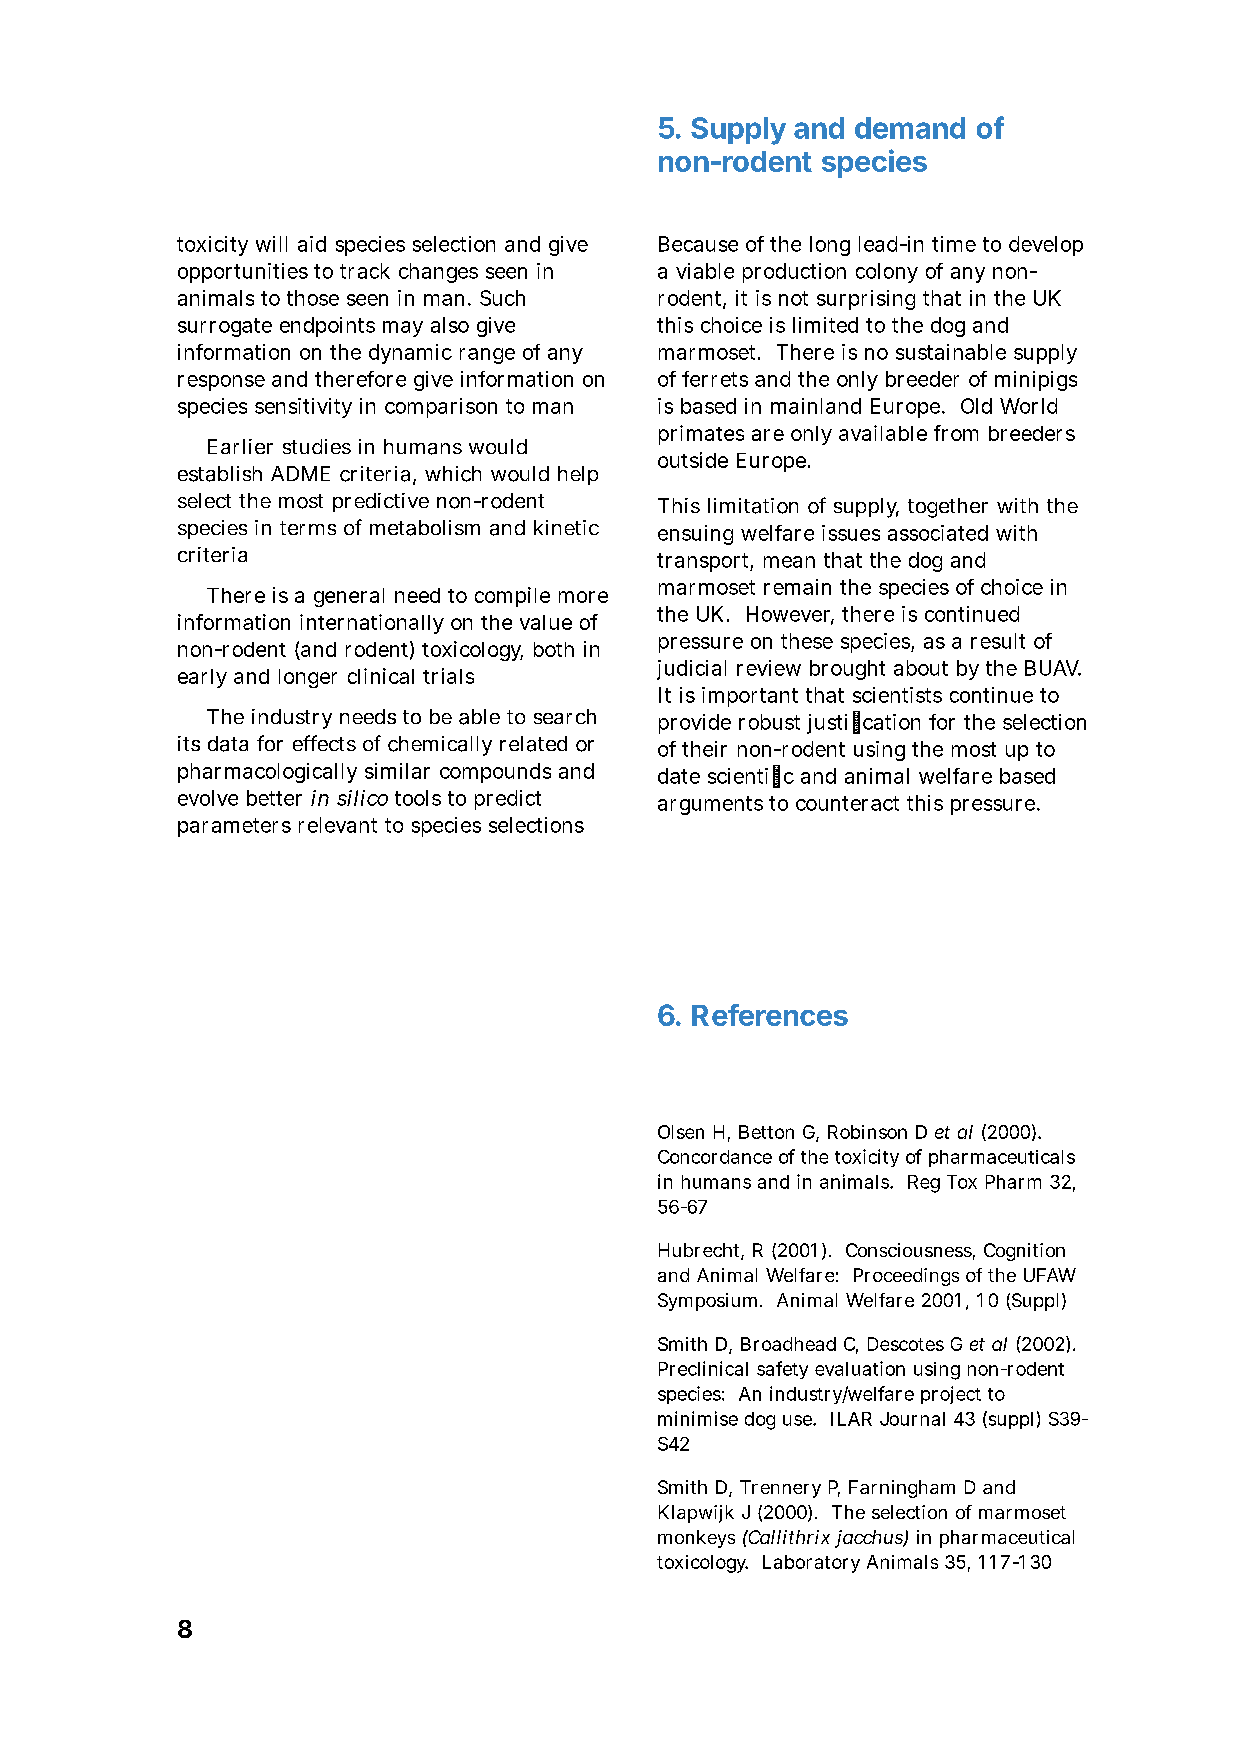 This image has width=1237, height=1748. Describe the element at coordinates (910, 128) in the image. I see `demand` at that location.
